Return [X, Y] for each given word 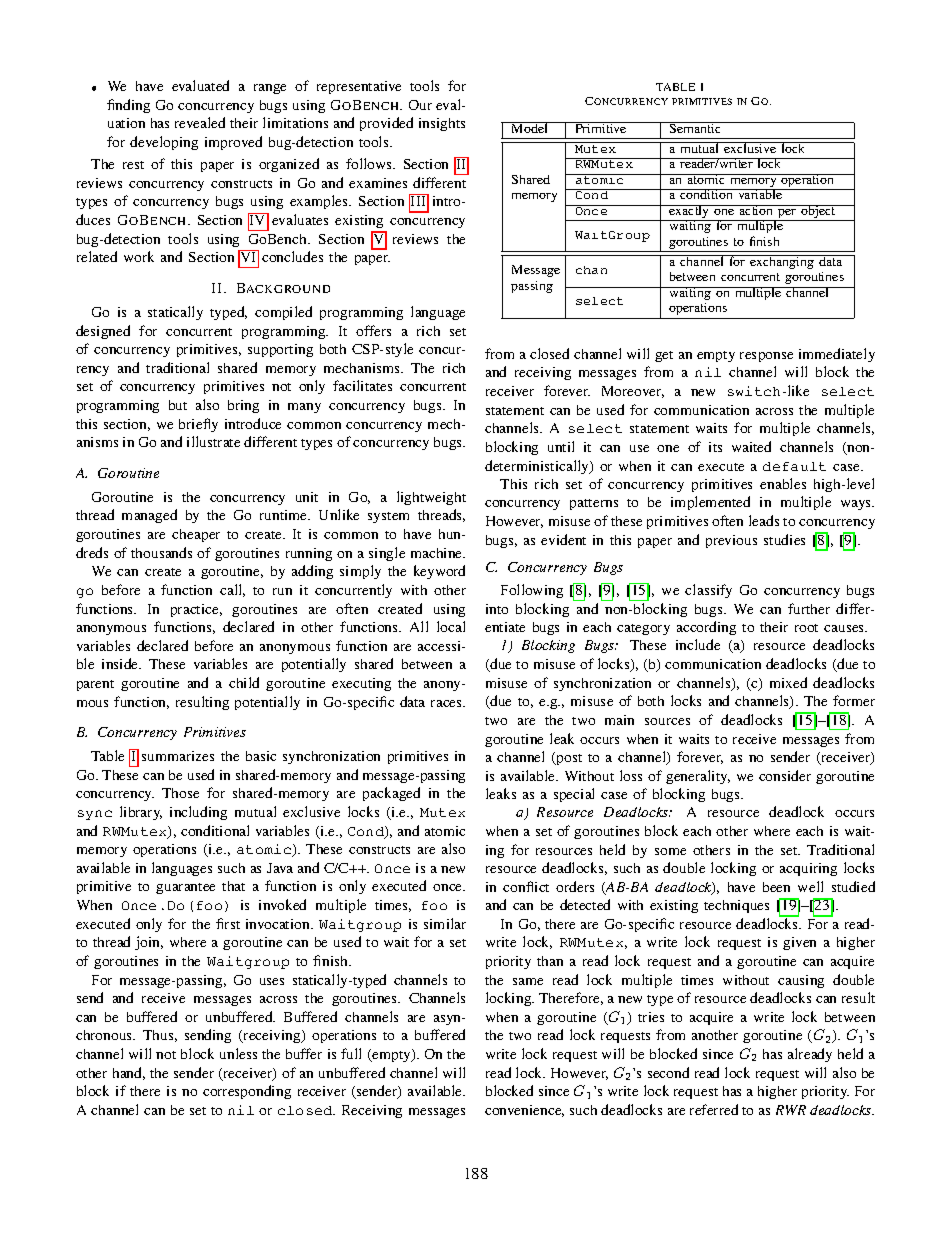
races [448, 703]
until [561, 446]
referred [714, 1109]
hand [129, 1073]
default [794, 466]
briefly [198, 425]
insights [442, 124]
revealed [200, 122]
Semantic [696, 127]
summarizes [178, 756]
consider [785, 775]
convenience [524, 1111]
